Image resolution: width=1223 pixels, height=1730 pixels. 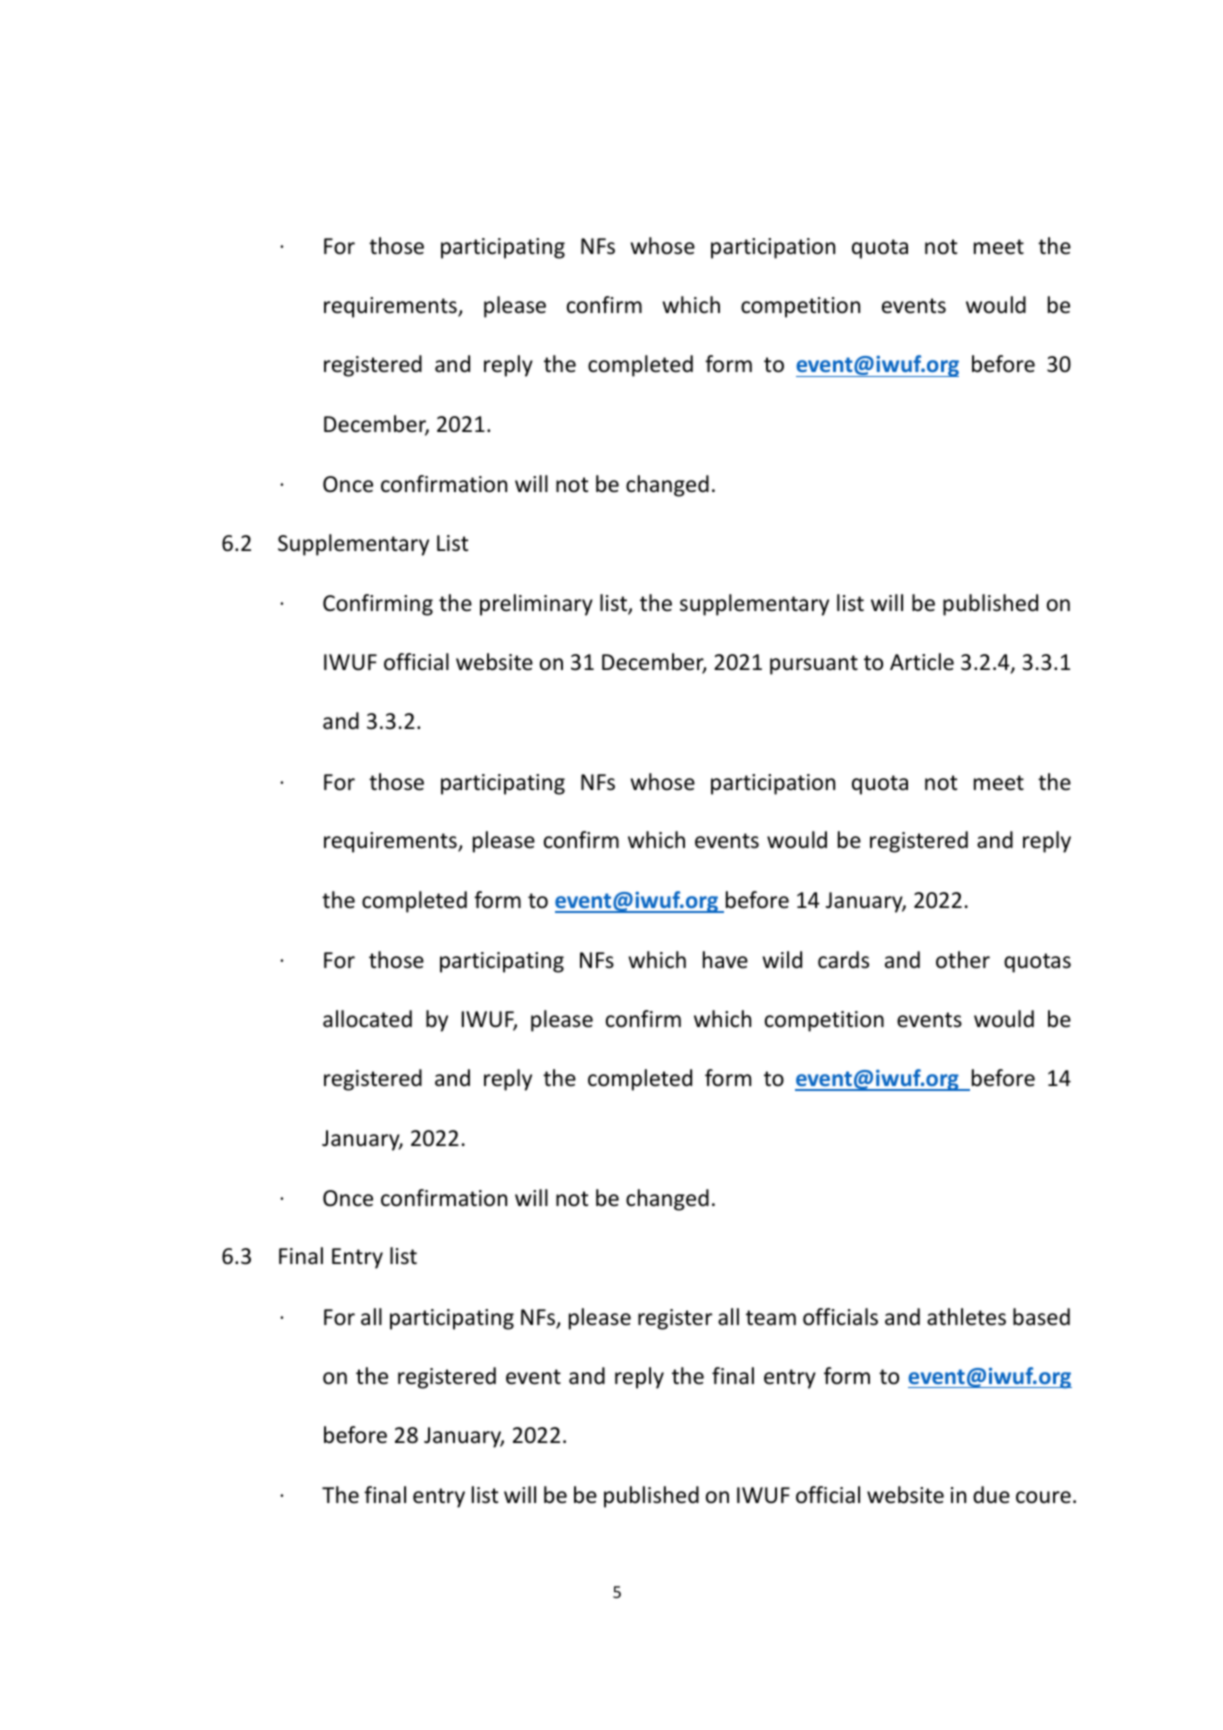 I want to click on allocated, so click(x=367, y=1019).
